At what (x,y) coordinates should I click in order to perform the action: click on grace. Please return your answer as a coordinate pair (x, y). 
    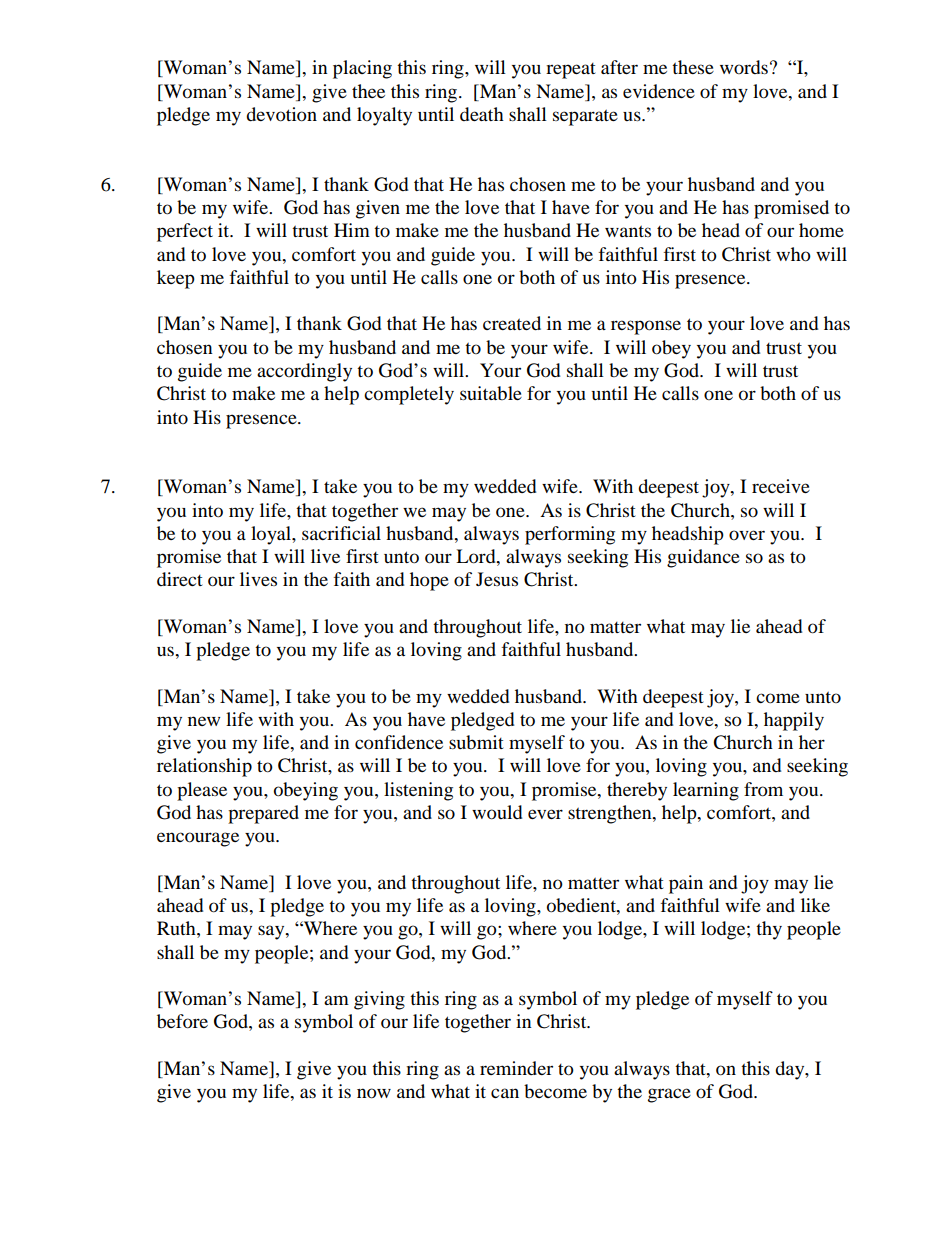
    Looking at the image, I should click on (669, 1095).
